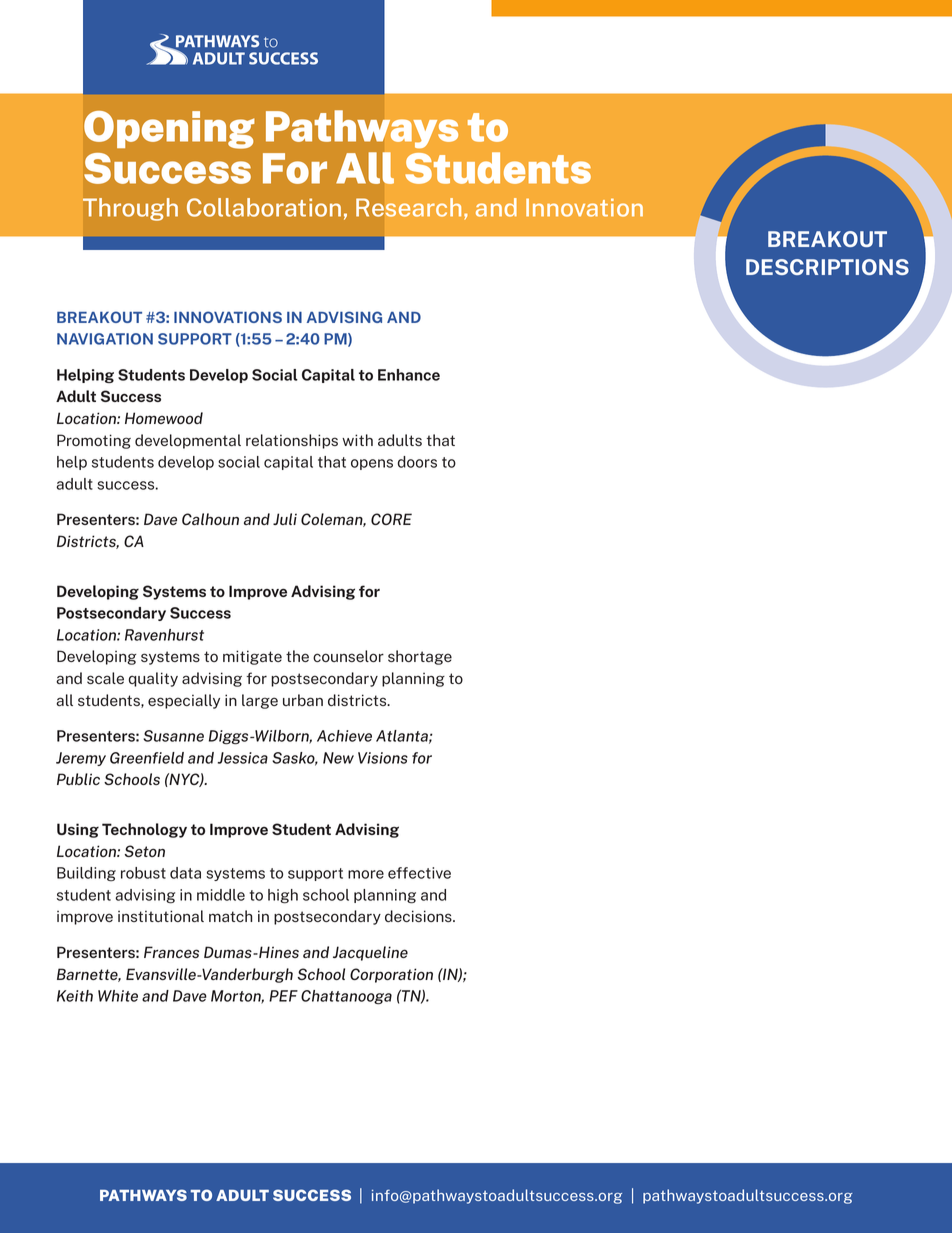 The image size is (952, 1233). I want to click on shortage, so click(420, 657).
